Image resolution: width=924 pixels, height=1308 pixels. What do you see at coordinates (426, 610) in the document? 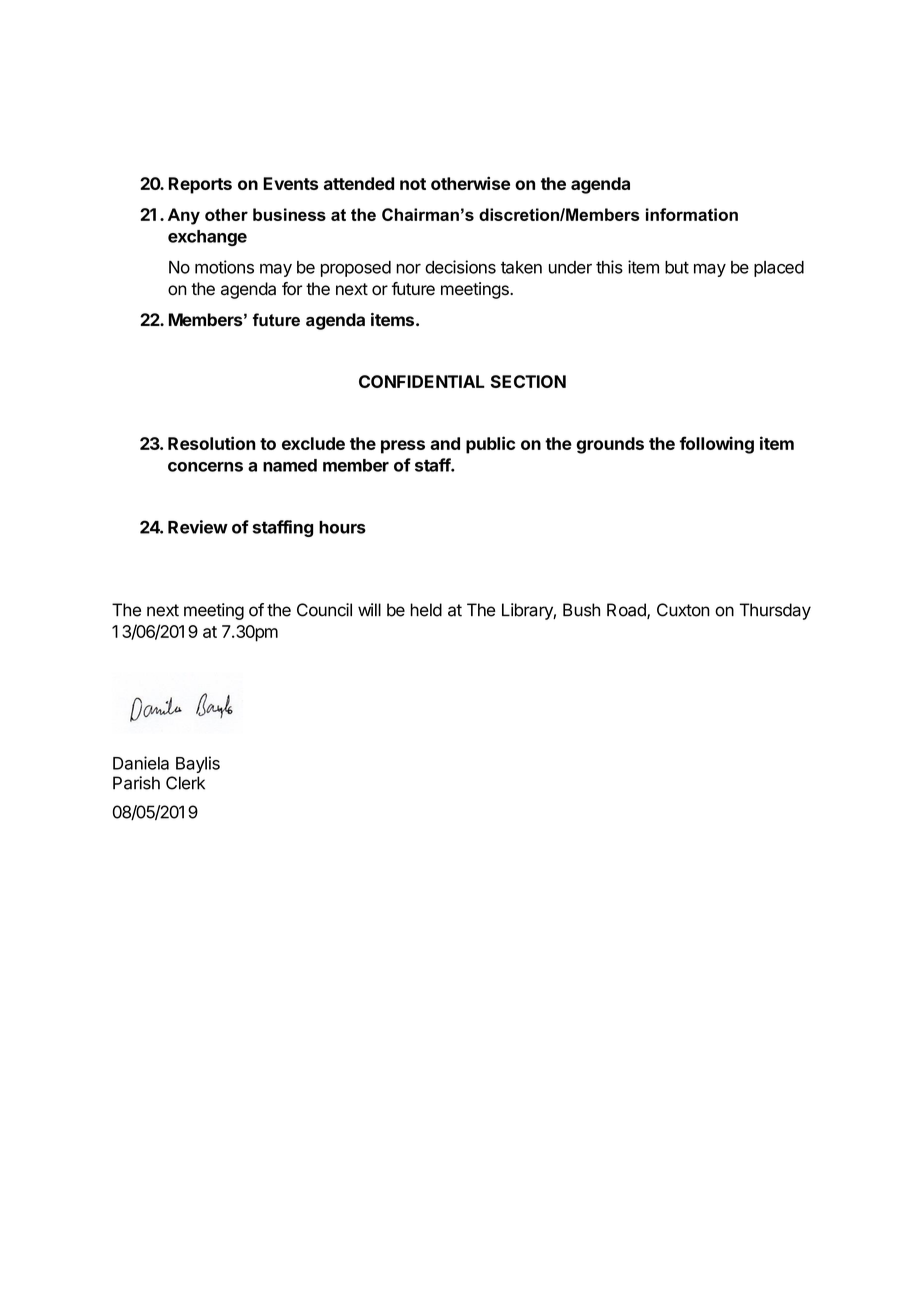
I see `held` at bounding box center [426, 610].
